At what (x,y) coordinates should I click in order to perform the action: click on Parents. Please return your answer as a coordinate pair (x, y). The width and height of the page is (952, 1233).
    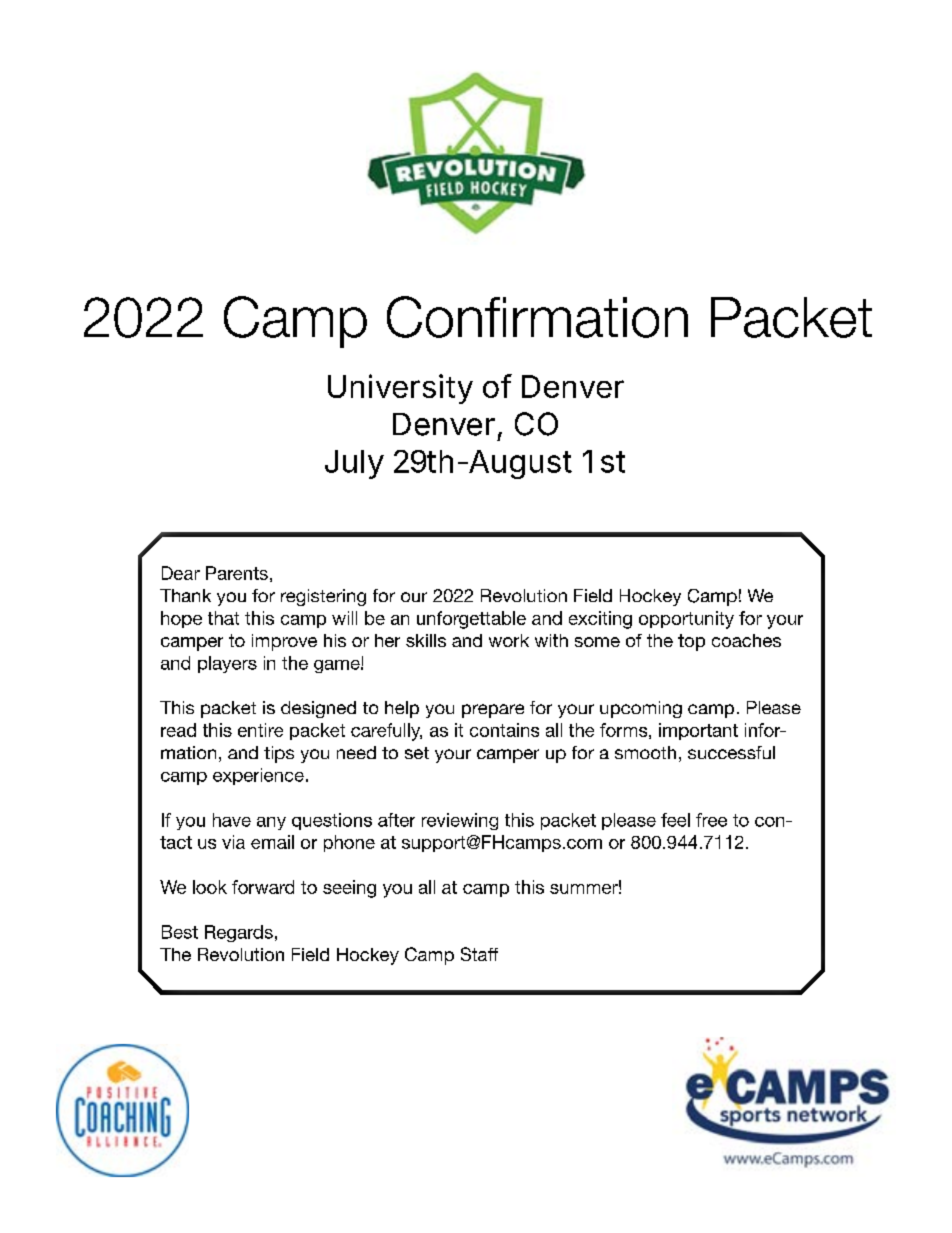
    Looking at the image, I should click on (237, 573).
